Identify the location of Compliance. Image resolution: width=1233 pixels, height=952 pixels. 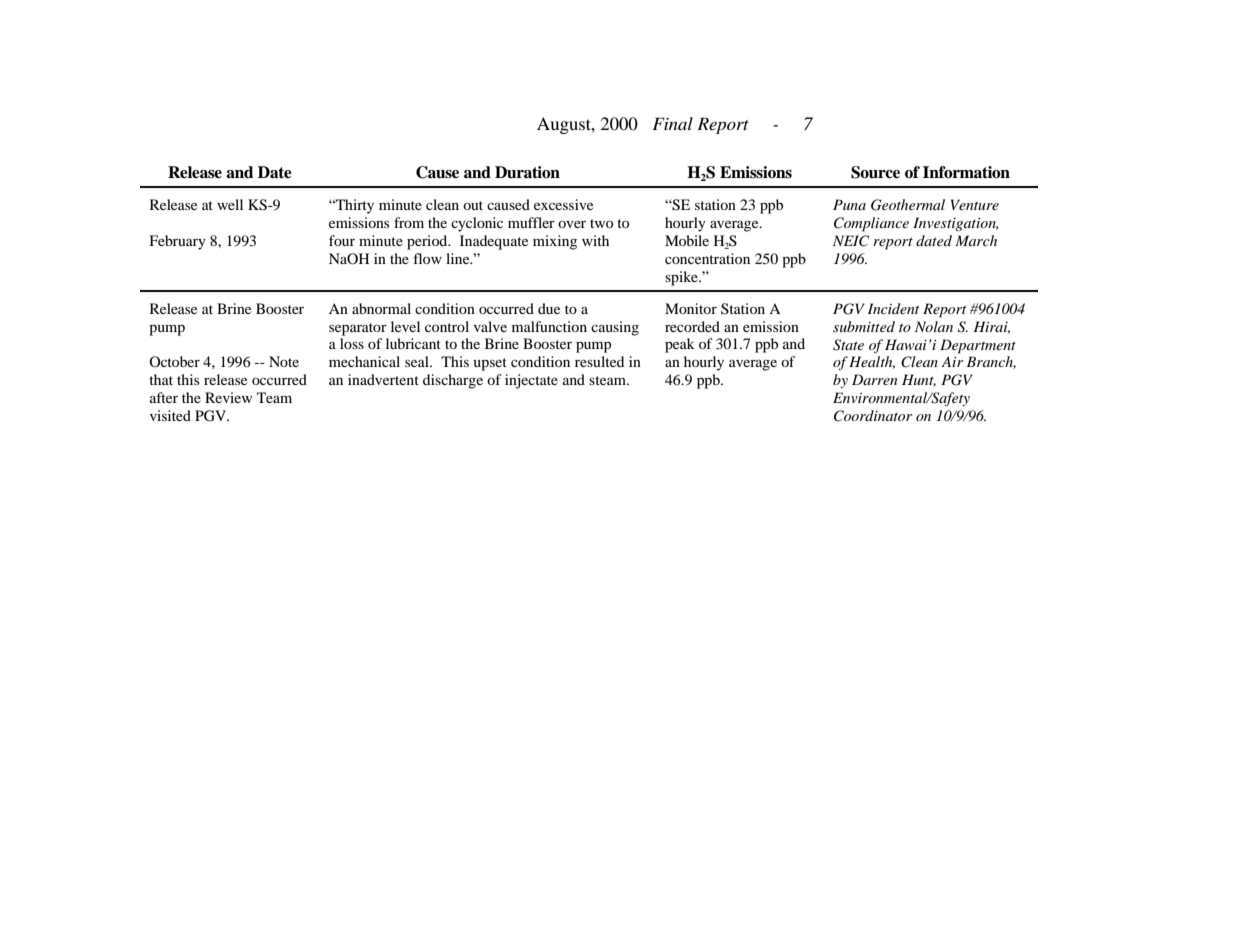
(871, 224).
